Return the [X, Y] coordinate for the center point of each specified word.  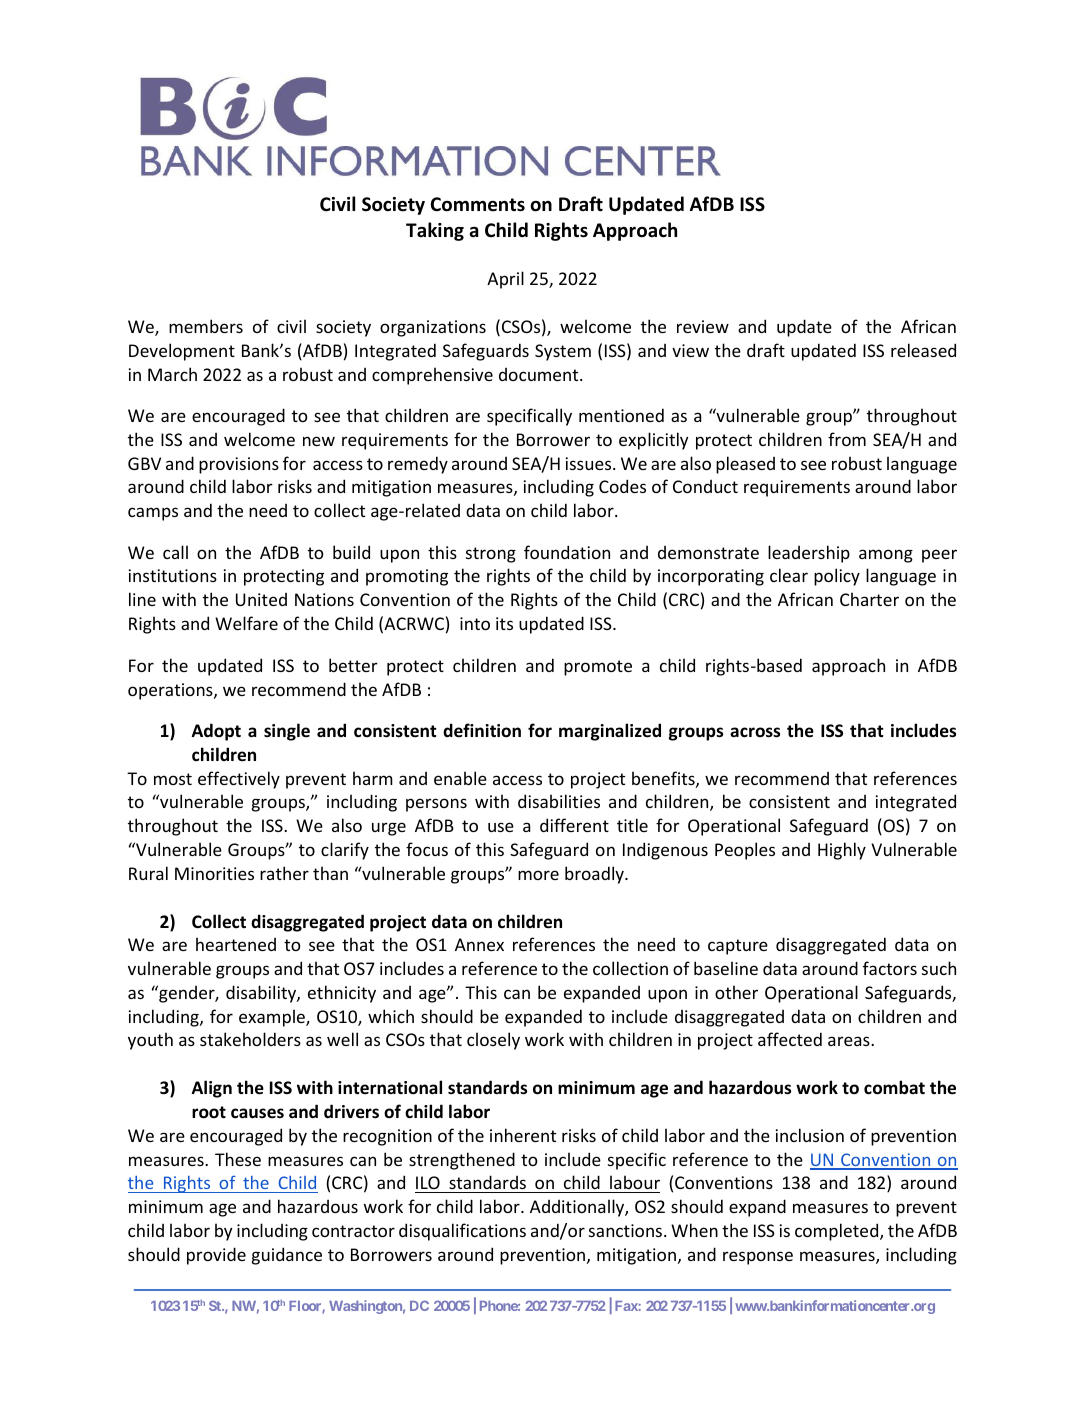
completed [838, 1232]
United [261, 599]
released [923, 350]
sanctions [627, 1230]
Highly [842, 851]
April [505, 280]
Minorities [214, 873]
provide [216, 1256]
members [206, 326]
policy [837, 577]
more [538, 875]
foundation [567, 552]
